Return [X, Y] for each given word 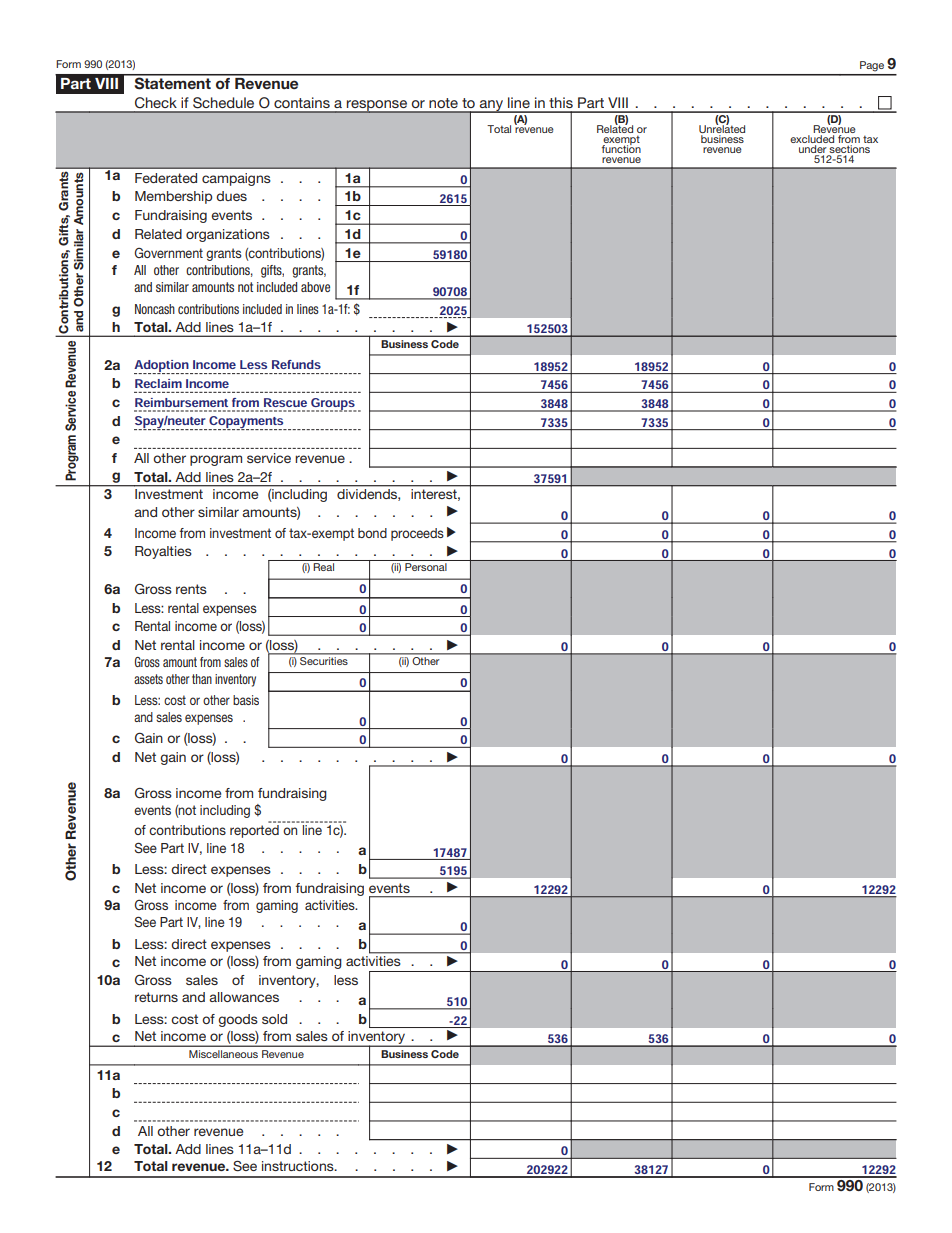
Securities [324, 659]
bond [372, 533]
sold [274, 1019]
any [491, 106]
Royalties [163, 552]
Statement [172, 82]
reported [254, 831]
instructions [299, 1166]
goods [238, 1020]
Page [872, 66]
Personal [426, 567]
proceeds [417, 534]
